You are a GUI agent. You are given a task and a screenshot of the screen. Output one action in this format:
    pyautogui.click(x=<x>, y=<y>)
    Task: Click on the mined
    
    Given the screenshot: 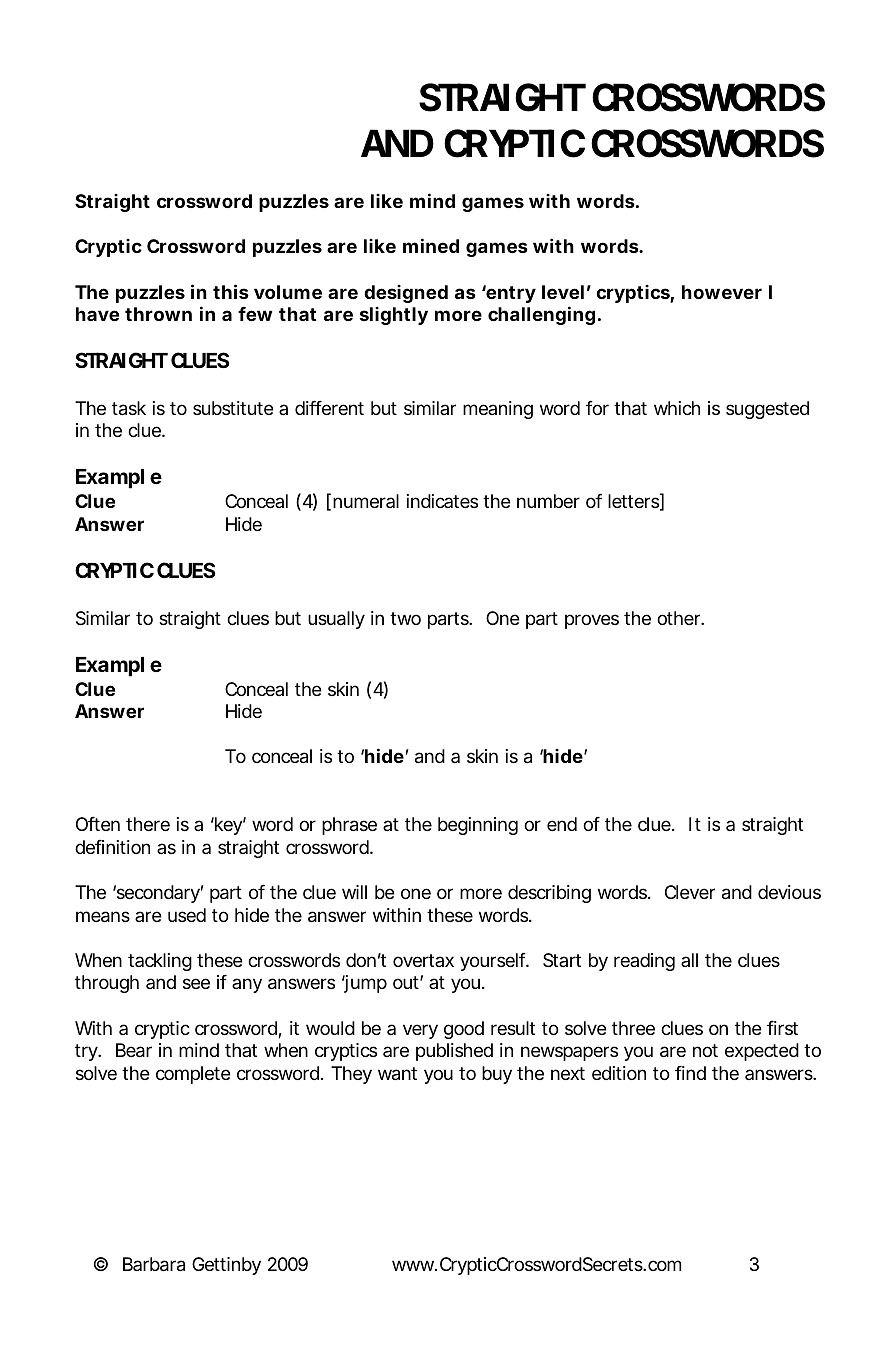 What is the action you would take?
    pyautogui.click(x=431, y=245)
